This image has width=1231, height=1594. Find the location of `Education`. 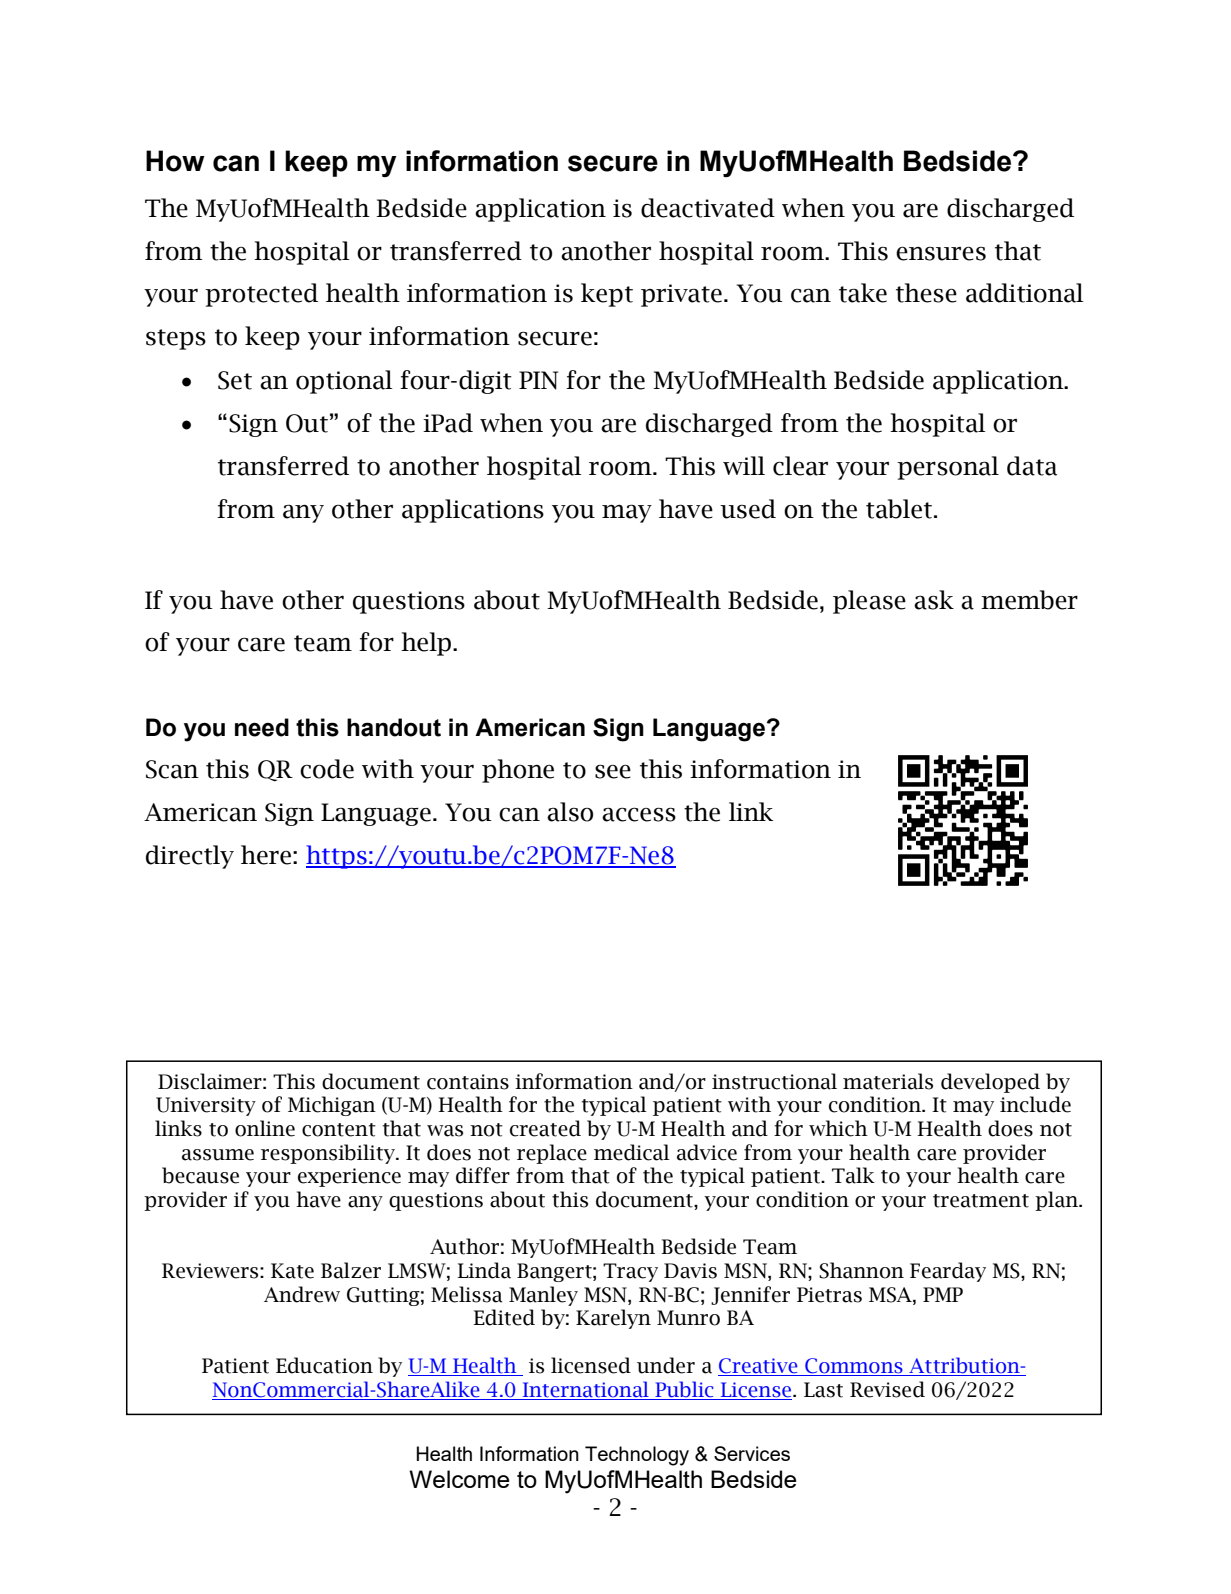

Education is located at coordinates (324, 1365).
